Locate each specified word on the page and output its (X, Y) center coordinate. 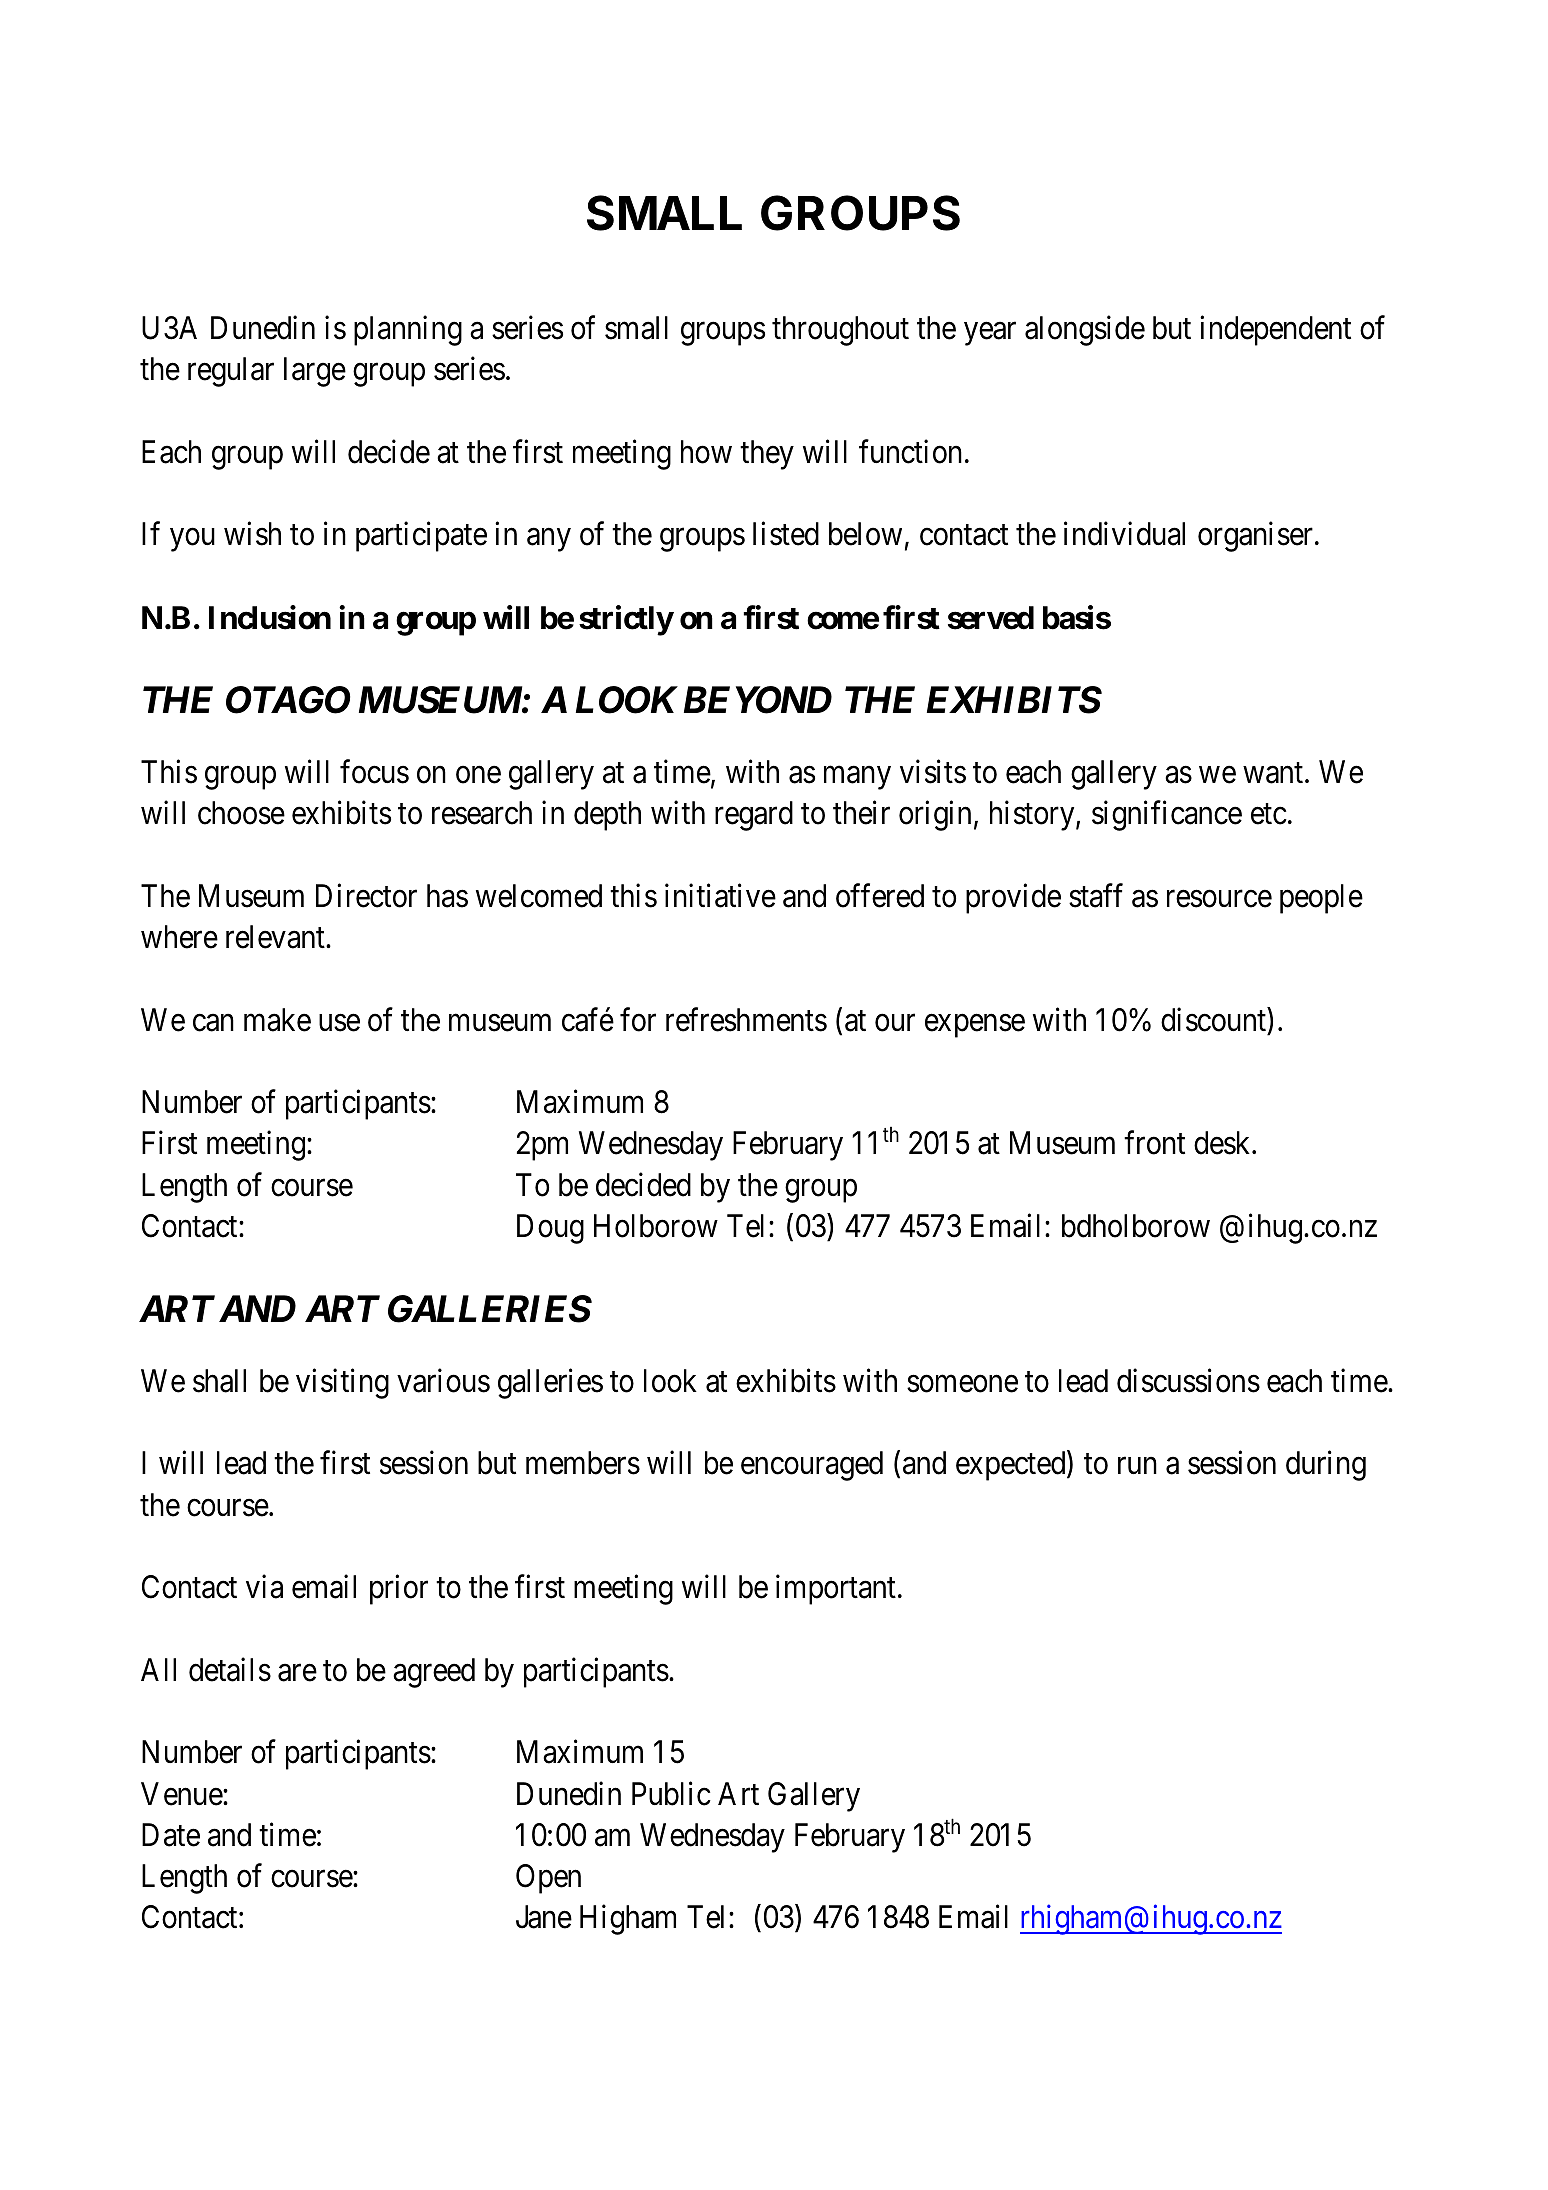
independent (1275, 331)
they (767, 455)
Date (171, 1835)
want (1274, 773)
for (638, 1019)
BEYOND (758, 700)
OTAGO (288, 700)
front (1154, 1143)
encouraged (812, 1466)
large (315, 372)
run (1137, 1466)
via (264, 1587)
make (277, 1020)
